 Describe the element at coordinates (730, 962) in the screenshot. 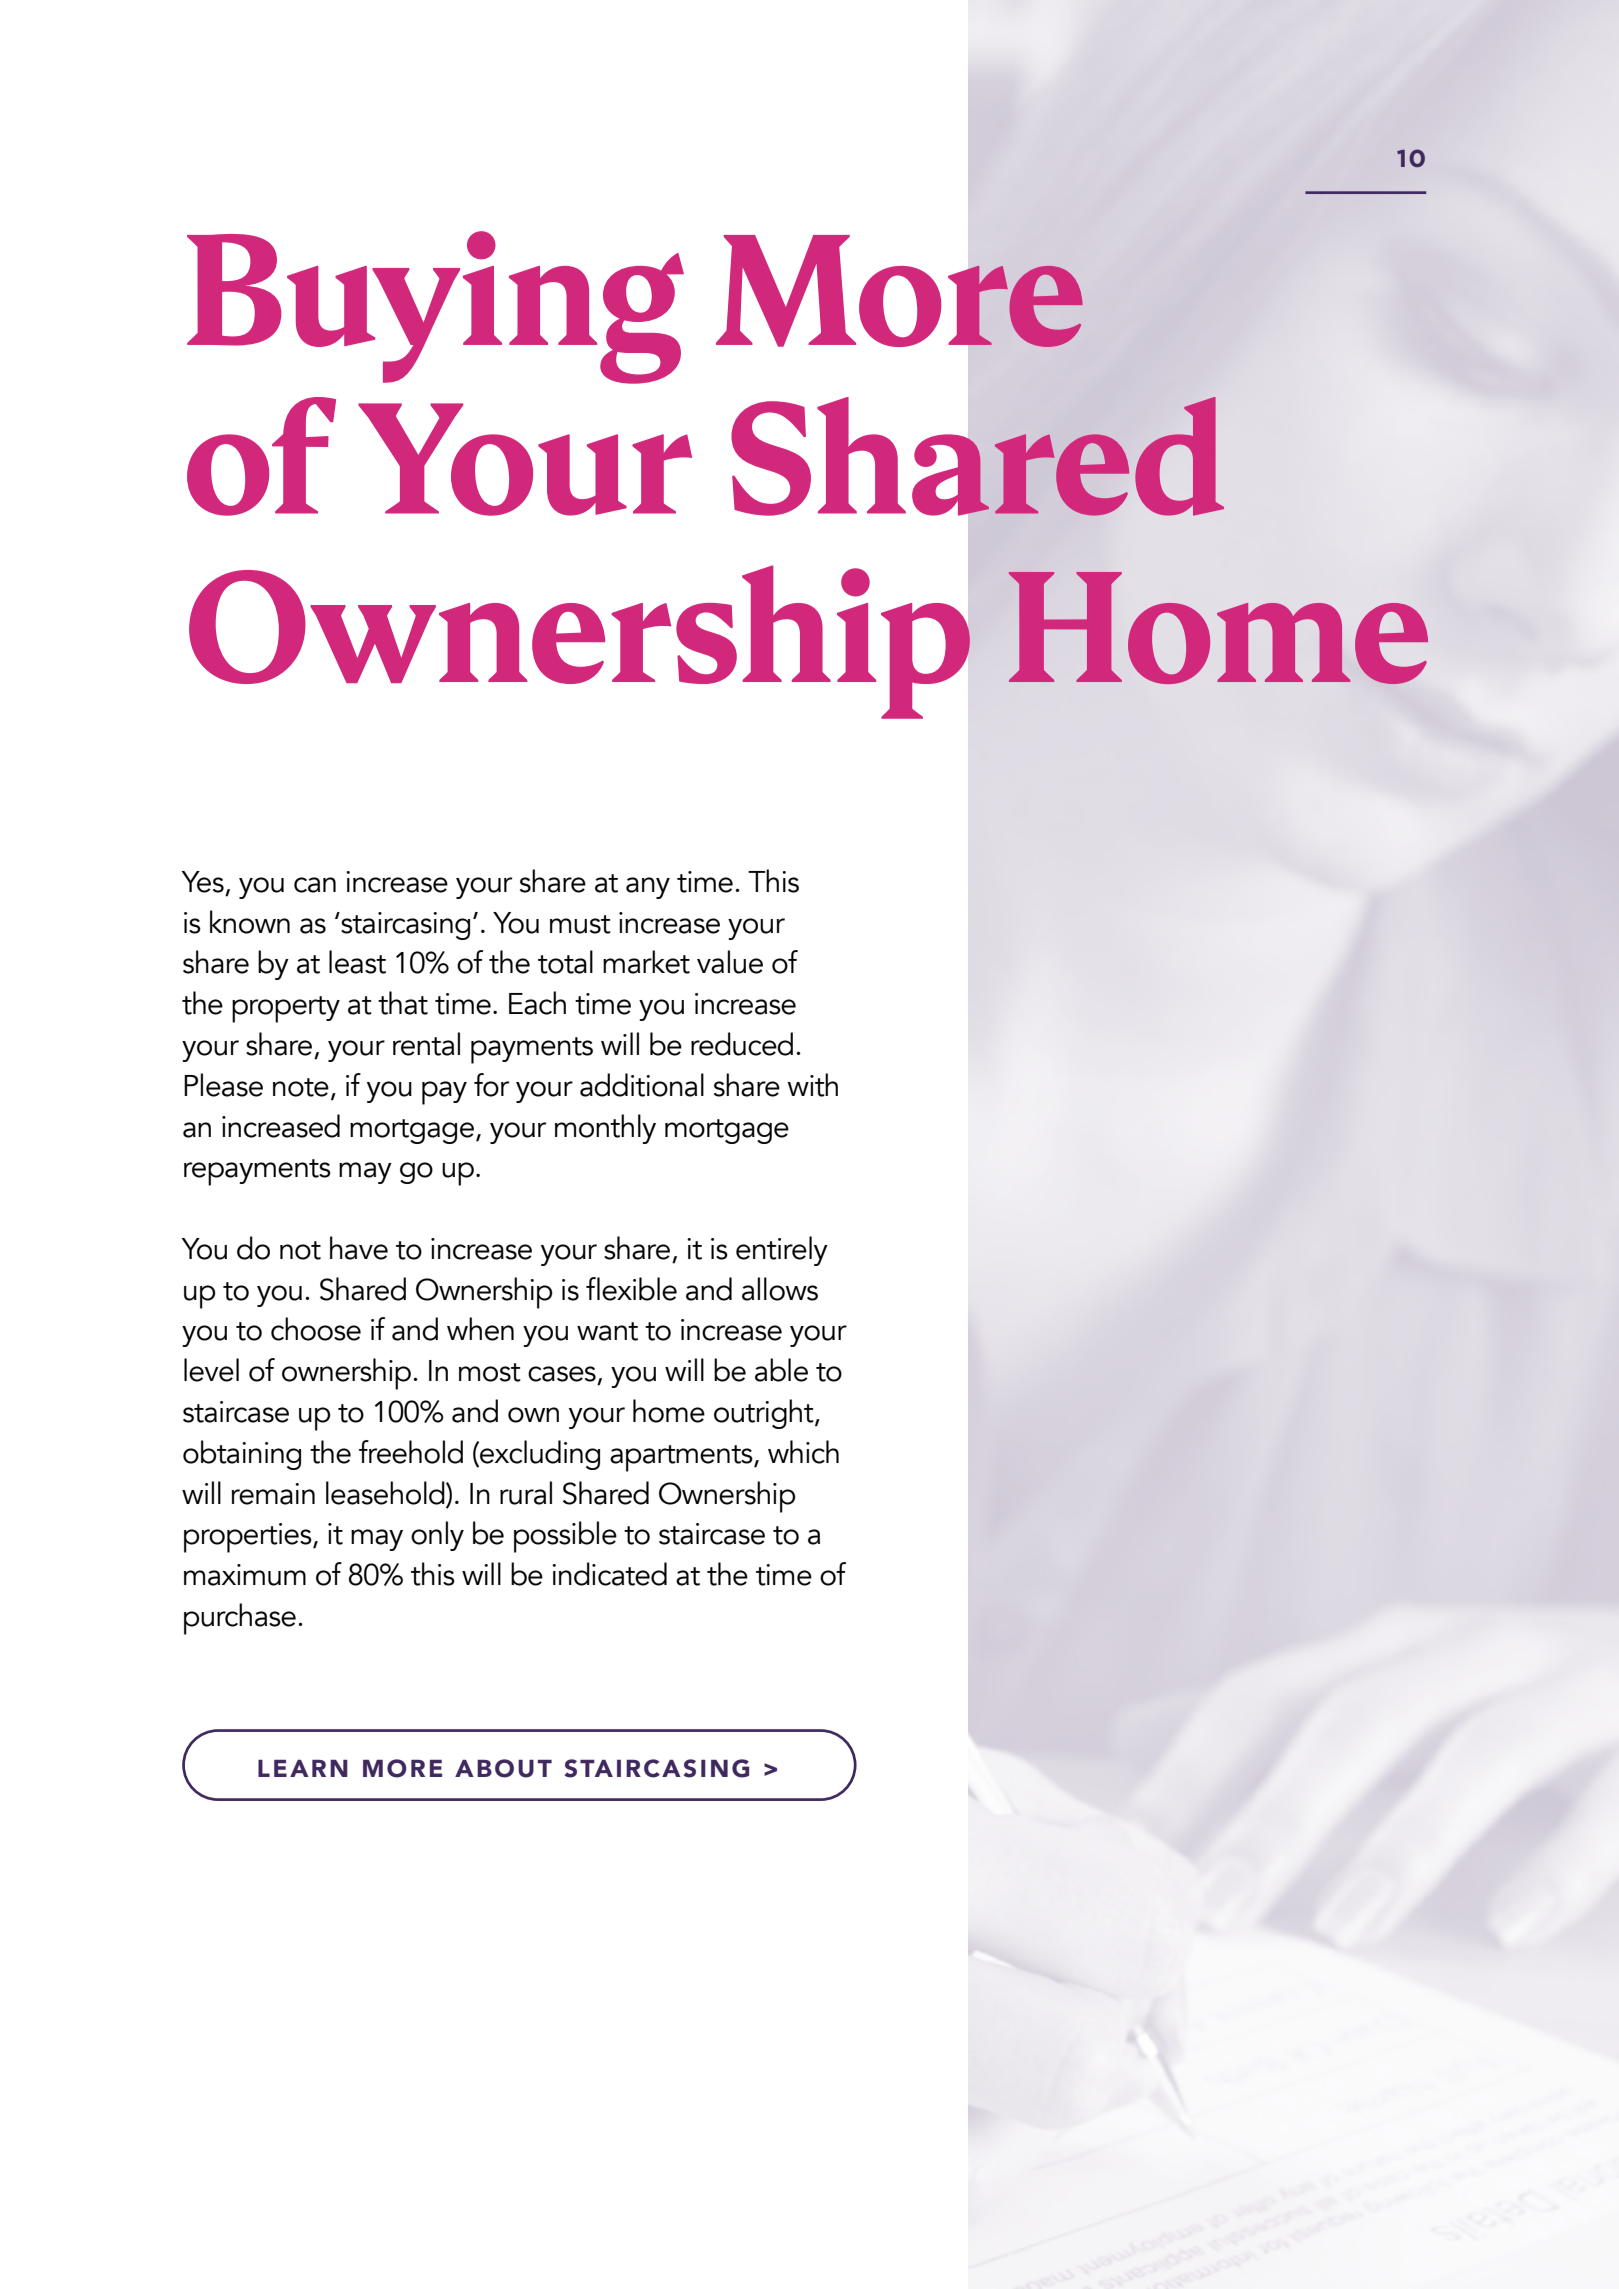

I see `value` at that location.
